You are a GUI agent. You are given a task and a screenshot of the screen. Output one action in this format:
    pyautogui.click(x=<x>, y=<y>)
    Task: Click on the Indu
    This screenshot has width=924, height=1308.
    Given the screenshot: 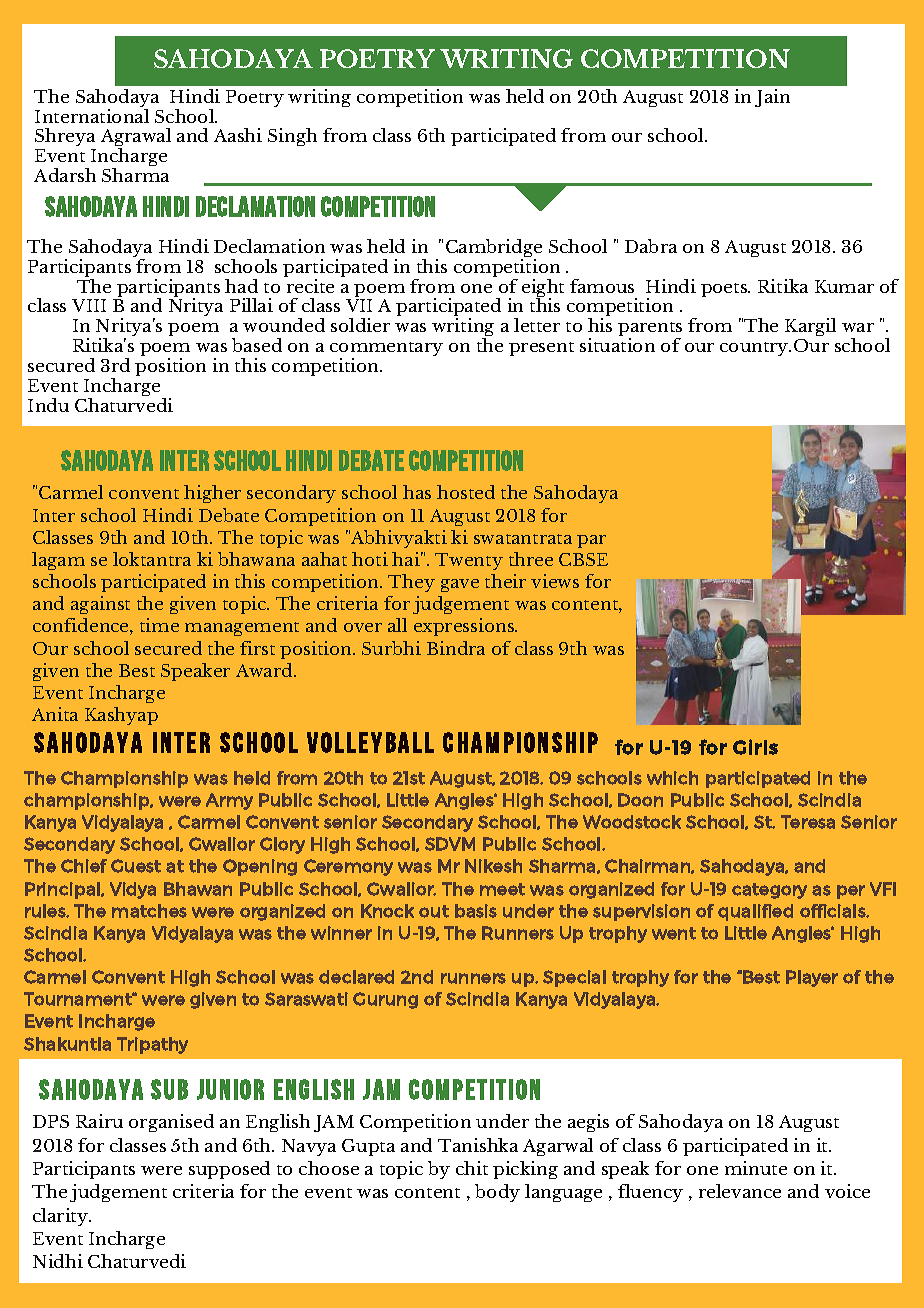 What is the action you would take?
    pyautogui.click(x=48, y=405)
